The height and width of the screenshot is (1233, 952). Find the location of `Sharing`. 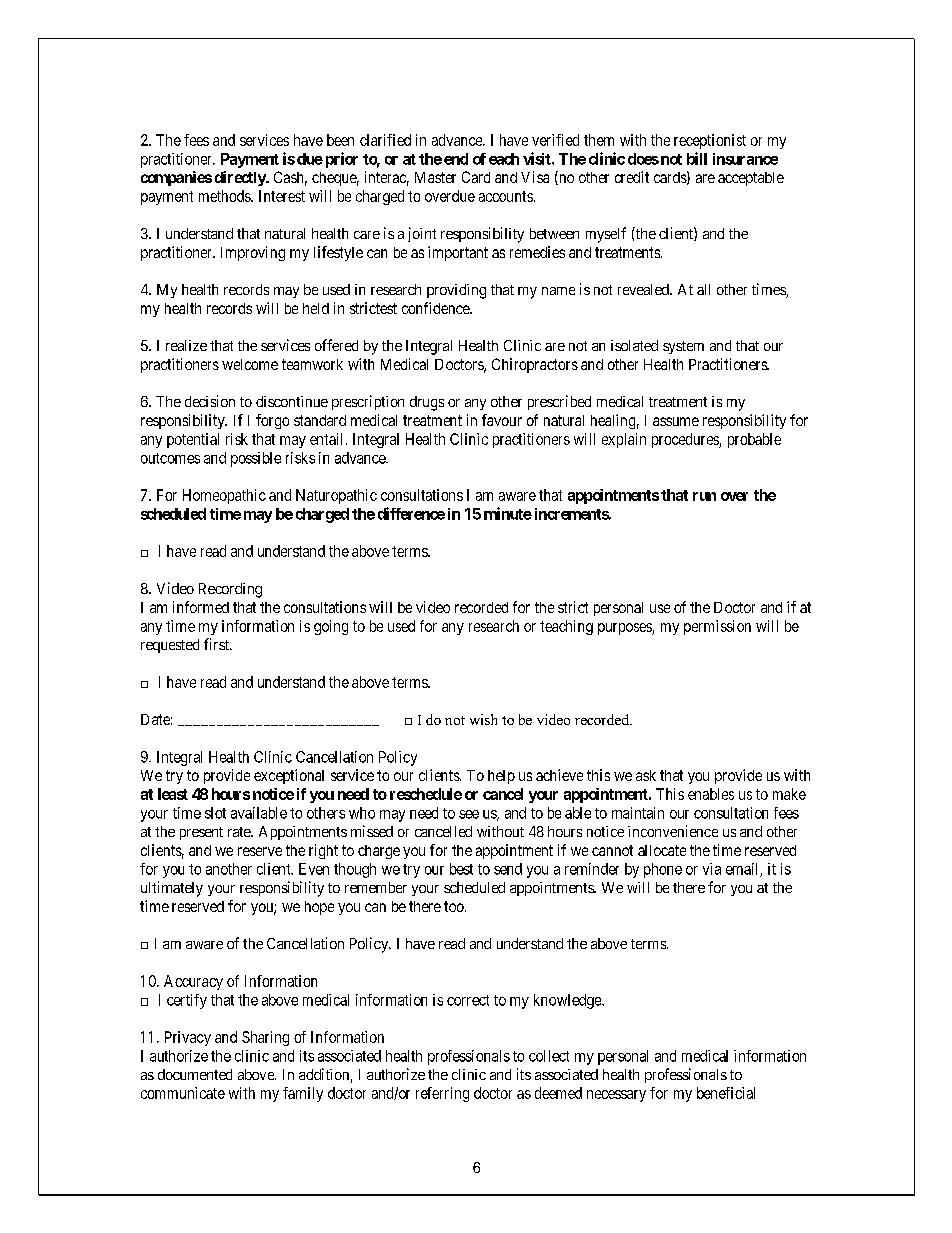

Sharing is located at coordinates (265, 1038).
